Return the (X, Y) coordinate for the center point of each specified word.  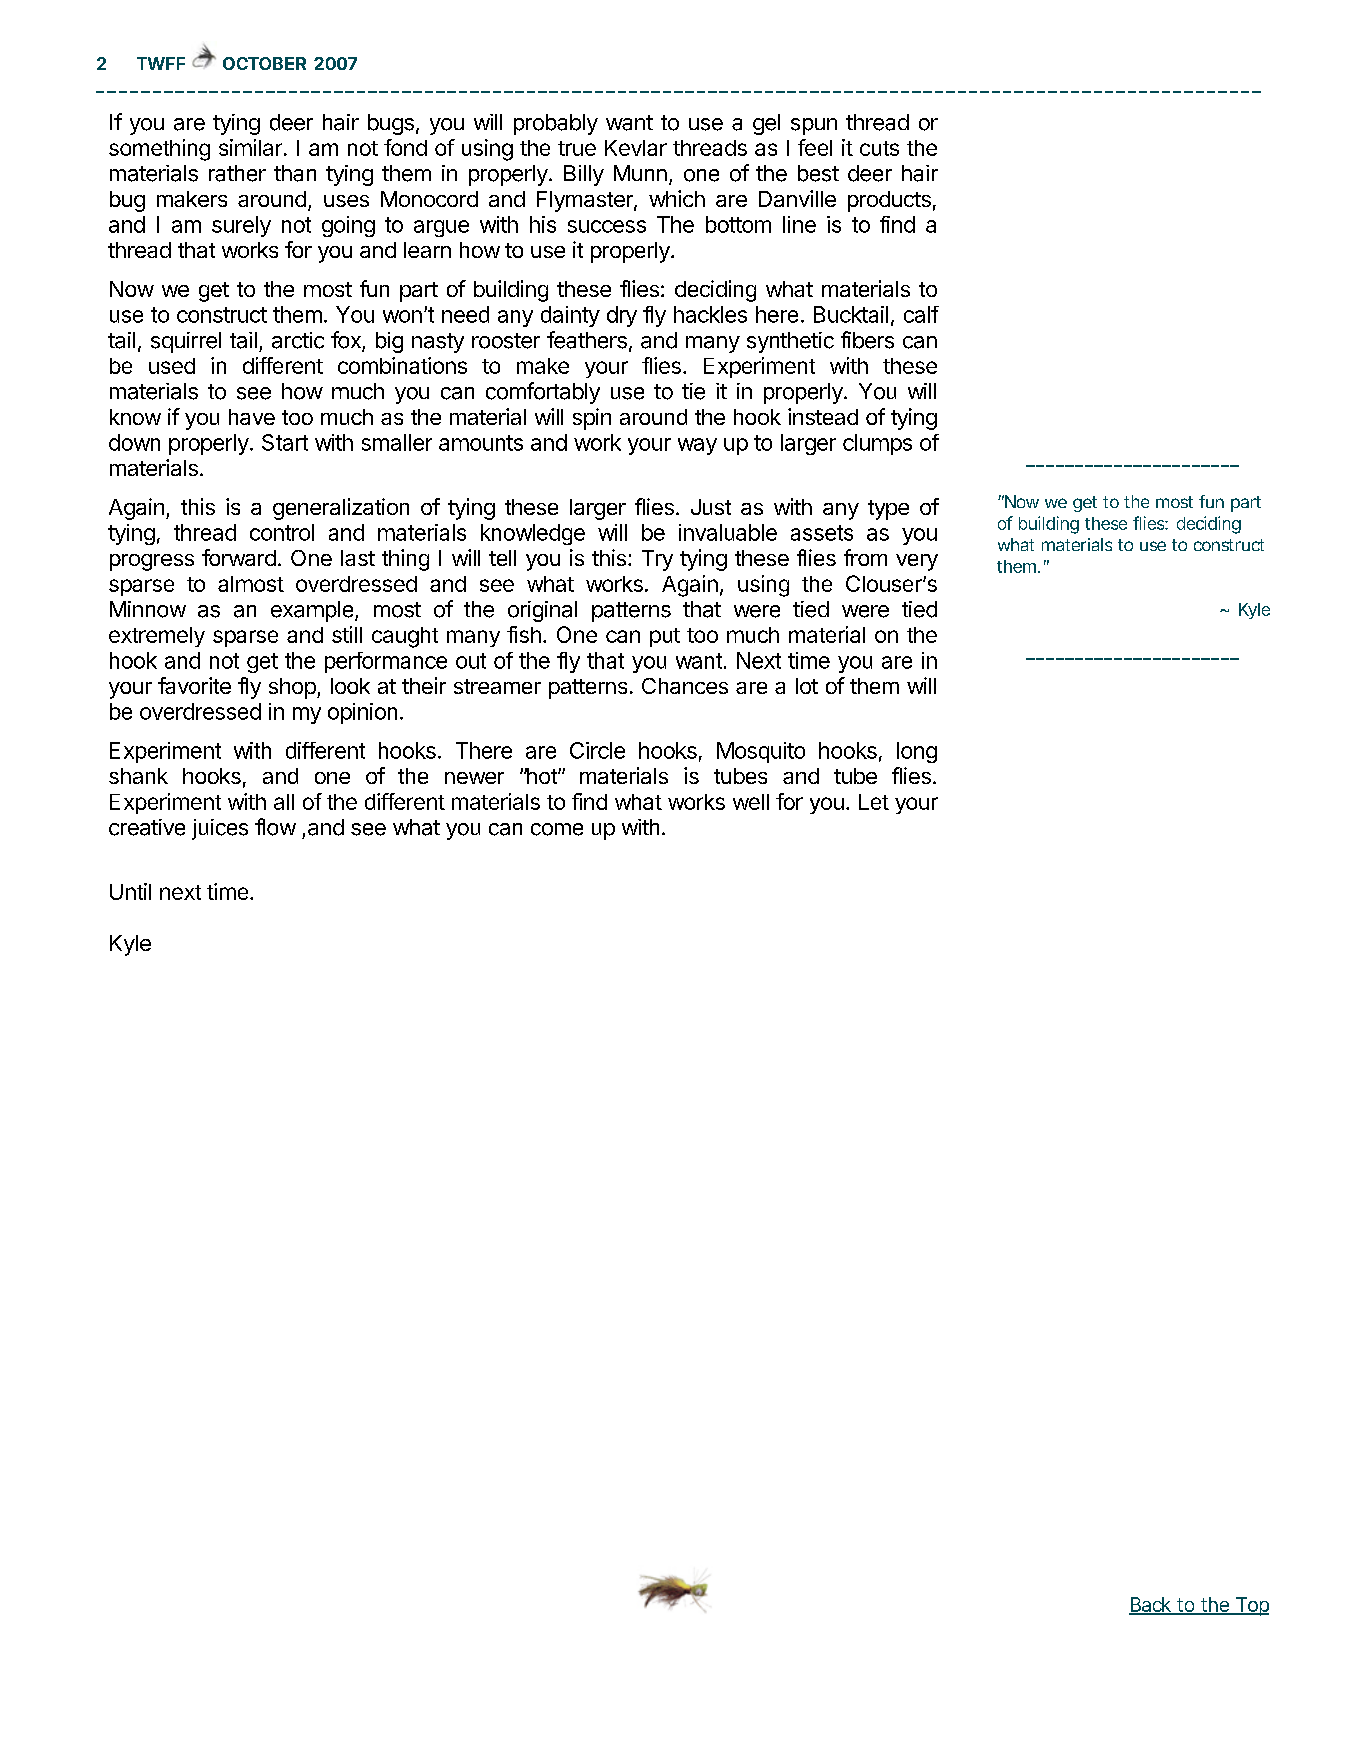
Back (1151, 1605)
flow (275, 827)
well (751, 802)
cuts (879, 148)
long (917, 752)
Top (1251, 1606)
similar (250, 147)
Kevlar (636, 148)
